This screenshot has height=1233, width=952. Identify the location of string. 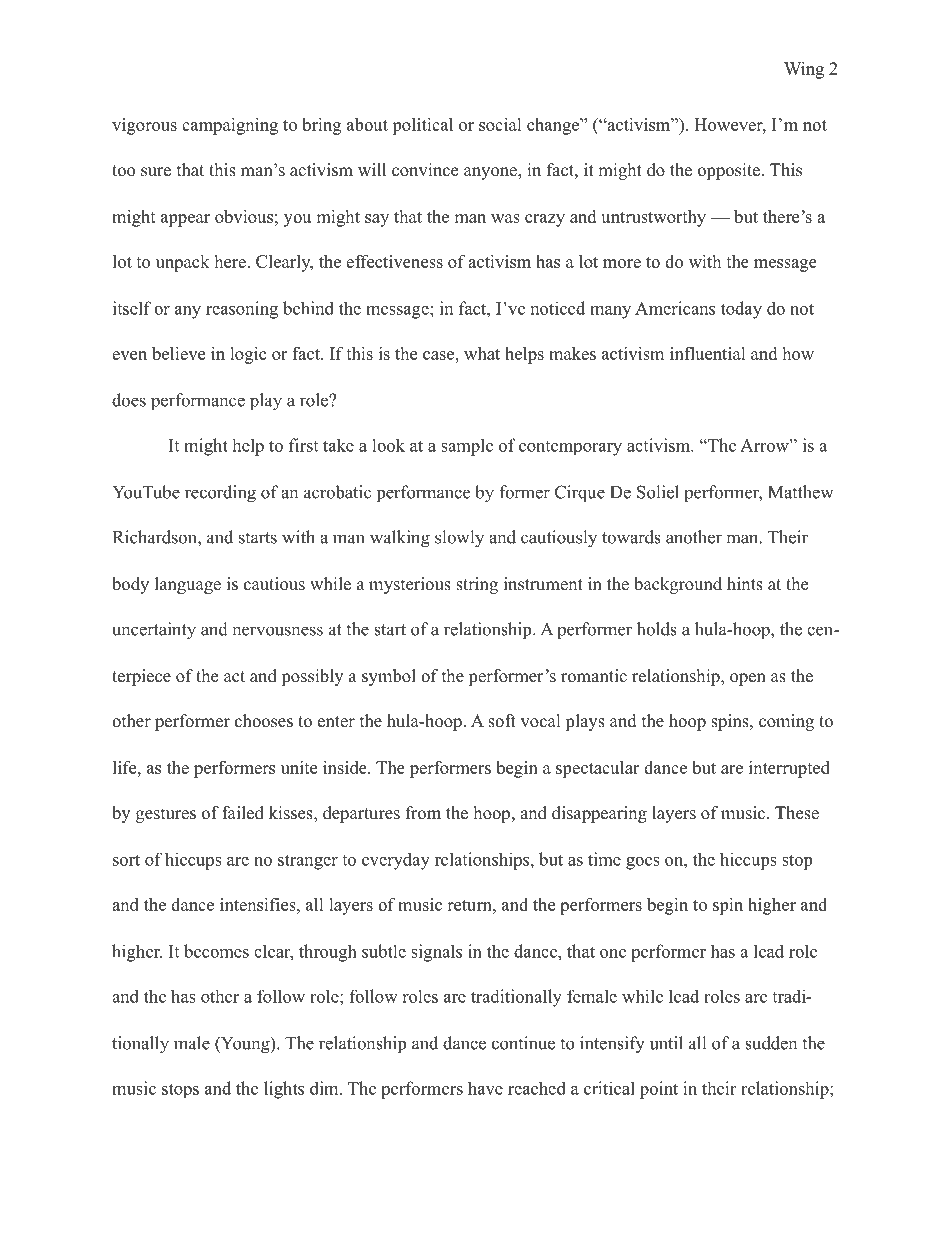
(477, 585).
